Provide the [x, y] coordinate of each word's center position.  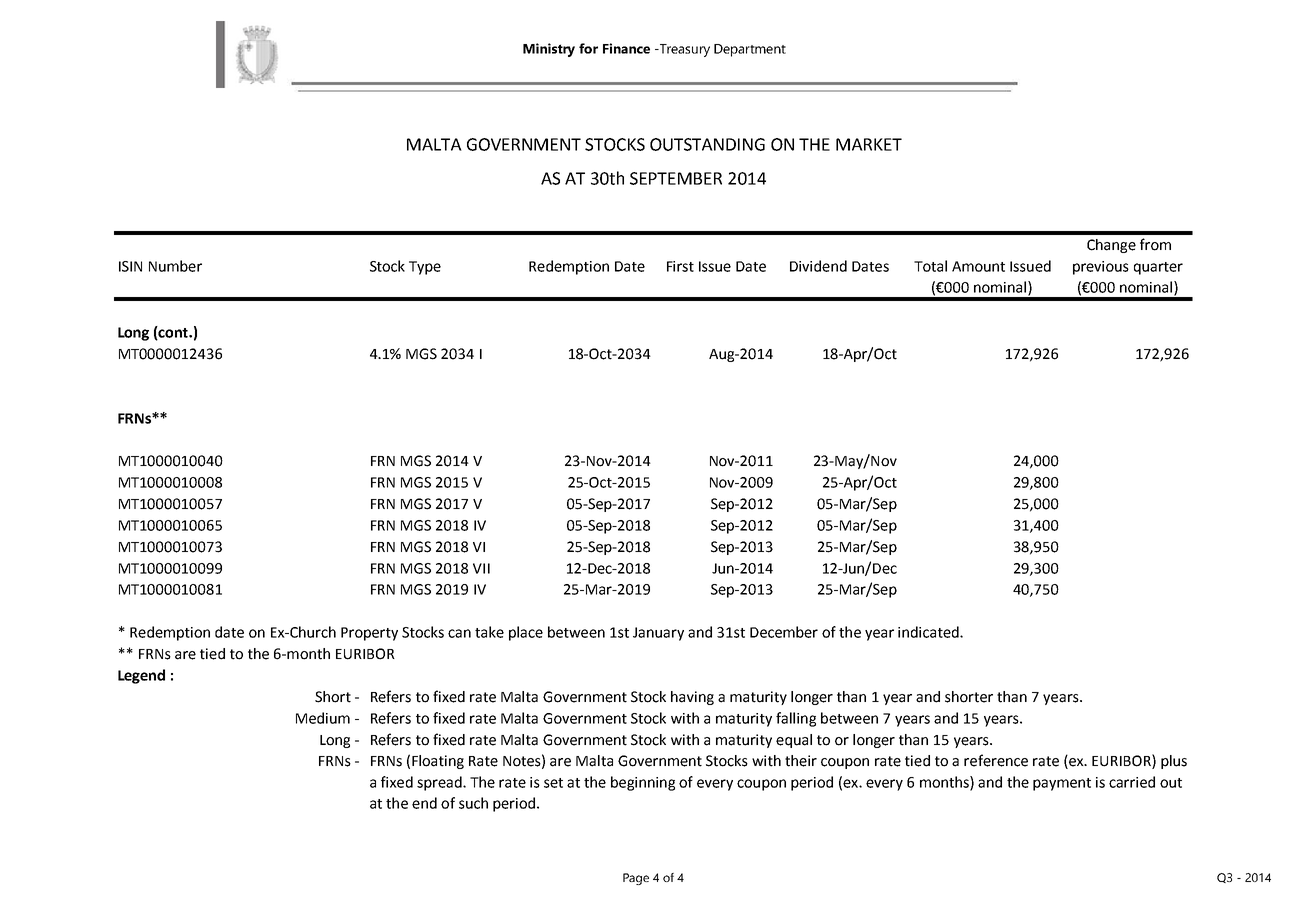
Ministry [549, 50]
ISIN [130, 266]
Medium [323, 718]
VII [481, 568]
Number [175, 266]
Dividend [818, 266]
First [680, 266]
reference [996, 760]
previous [1101, 268]
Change [1111, 246]
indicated [929, 632]
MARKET [869, 144]
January [658, 634]
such [473, 803]
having [692, 698]
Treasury [683, 50]
